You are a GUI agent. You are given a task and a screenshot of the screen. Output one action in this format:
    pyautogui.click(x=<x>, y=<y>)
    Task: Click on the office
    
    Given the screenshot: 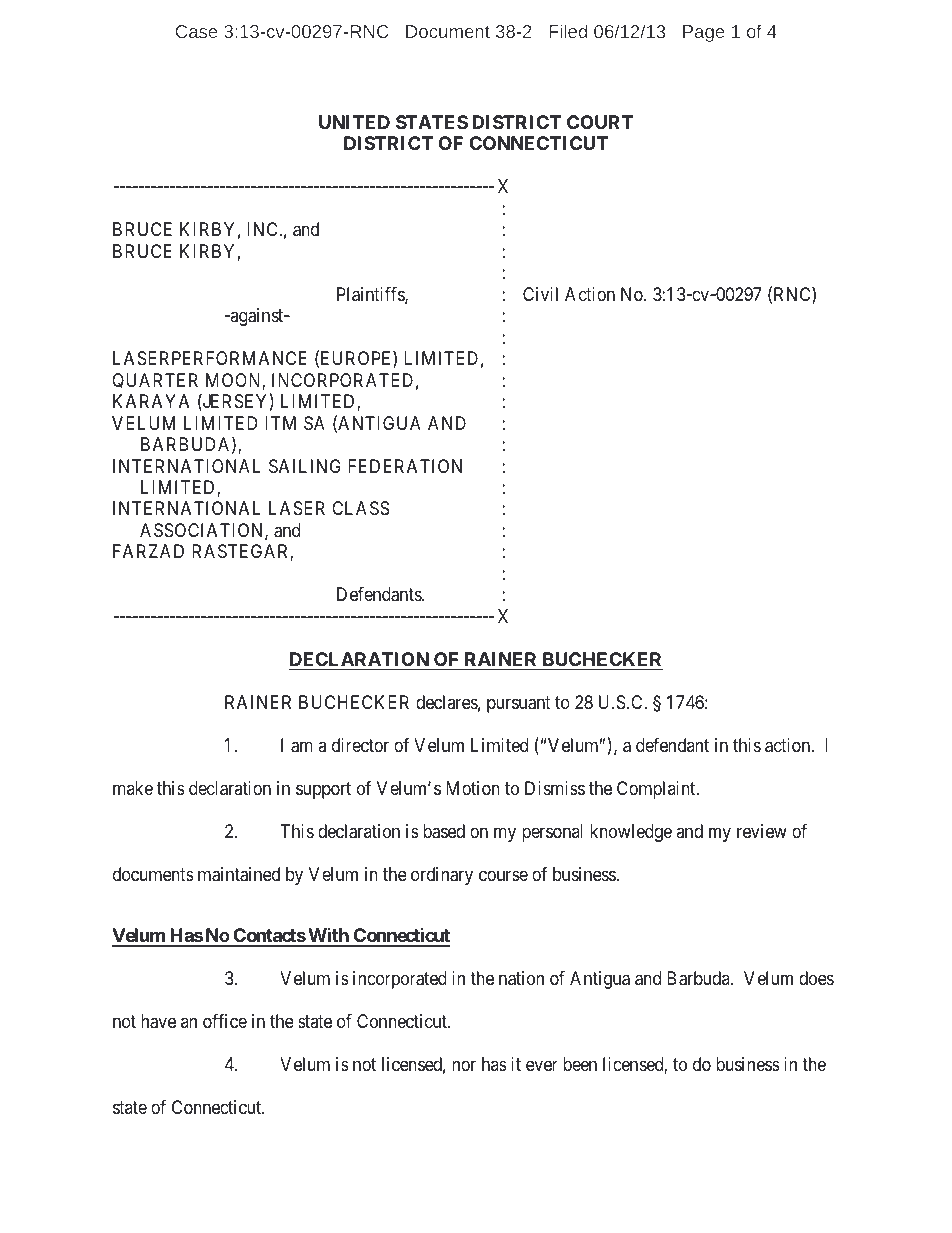 What is the action you would take?
    pyautogui.click(x=225, y=1021)
